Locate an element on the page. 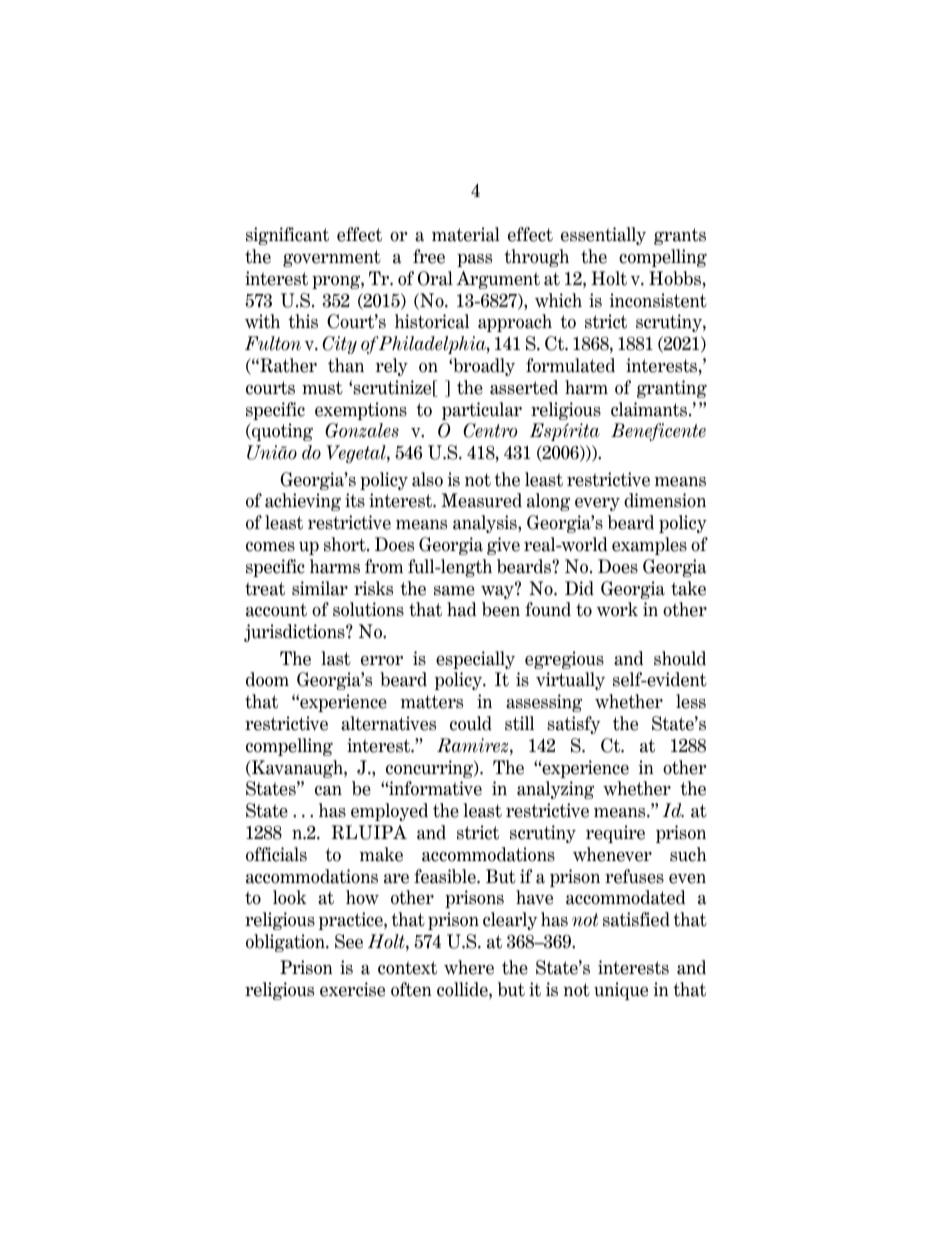 This page has width=952, height=1233. require is located at coordinates (615, 834).
